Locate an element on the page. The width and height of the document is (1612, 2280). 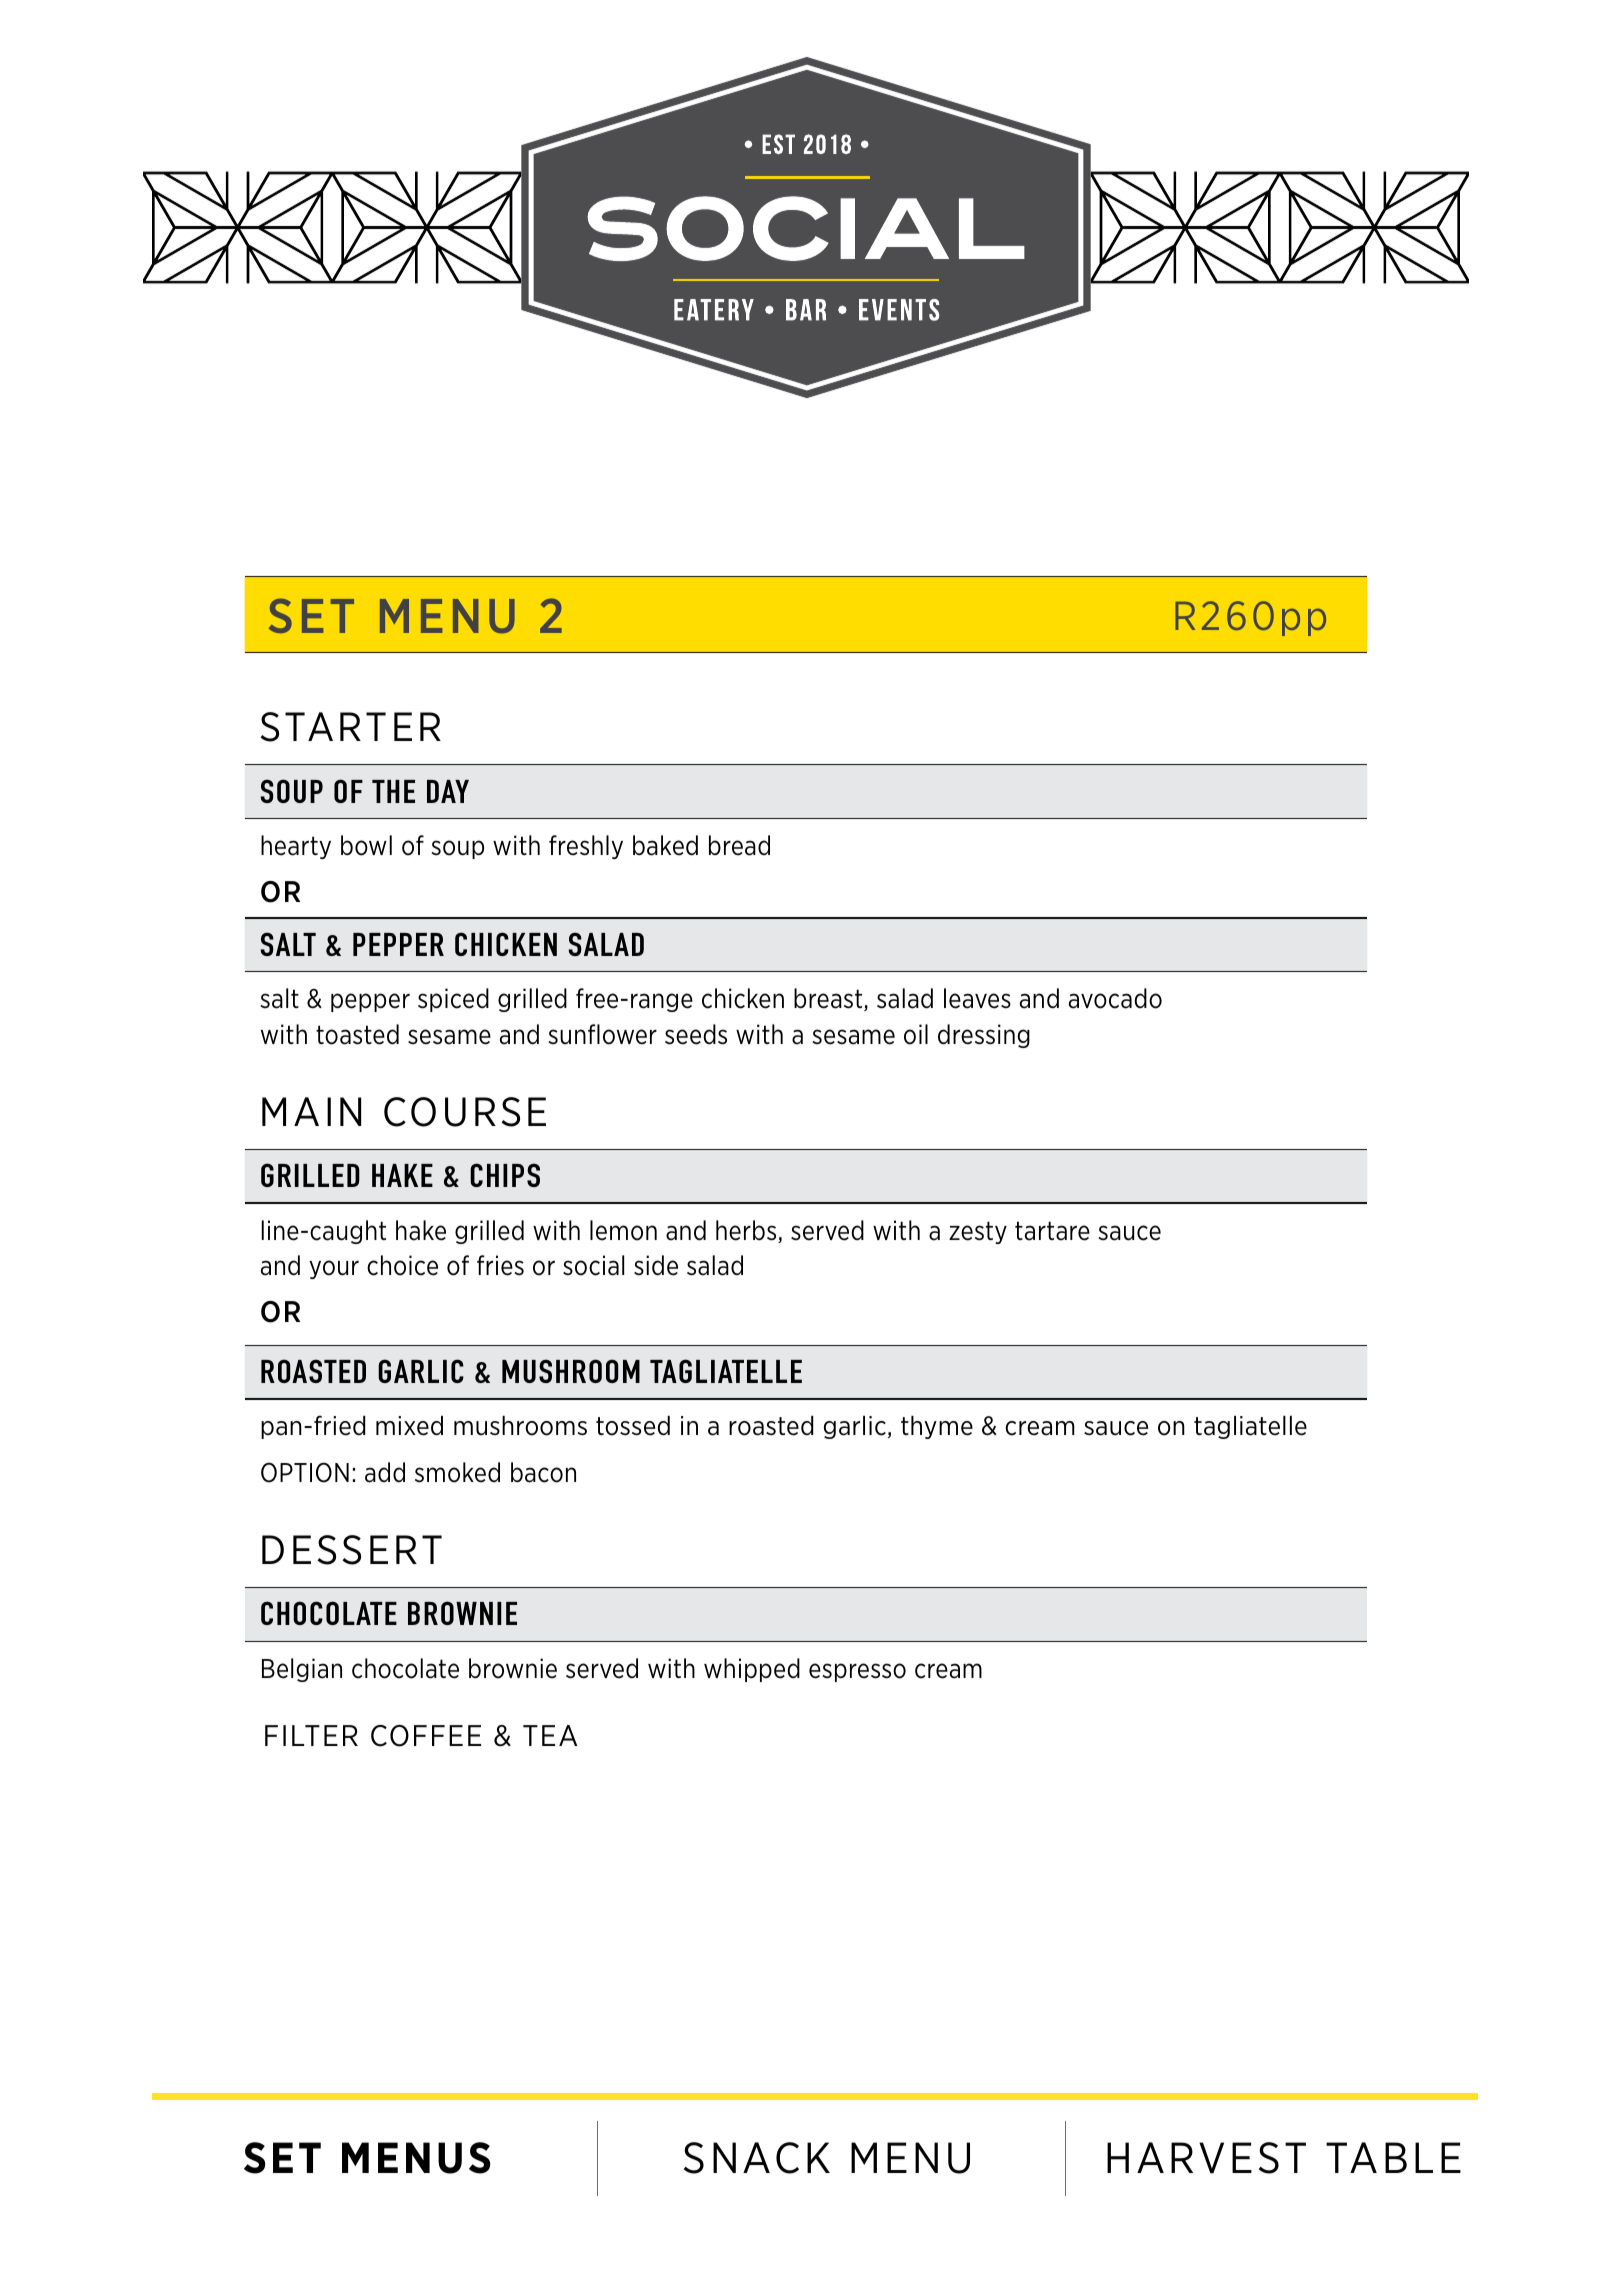
espresso is located at coordinates (857, 1672).
